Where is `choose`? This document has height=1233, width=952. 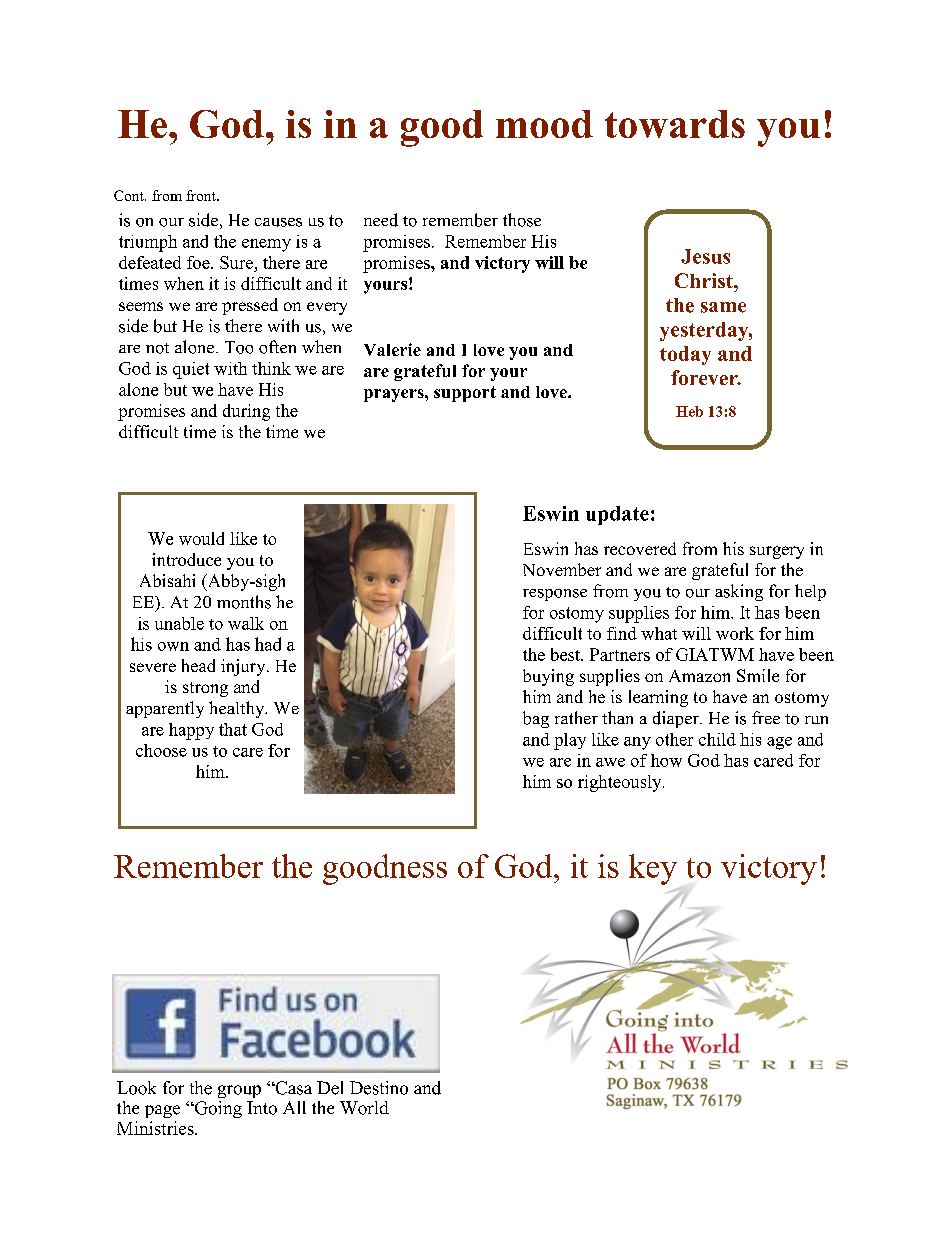
choose is located at coordinates (161, 750).
